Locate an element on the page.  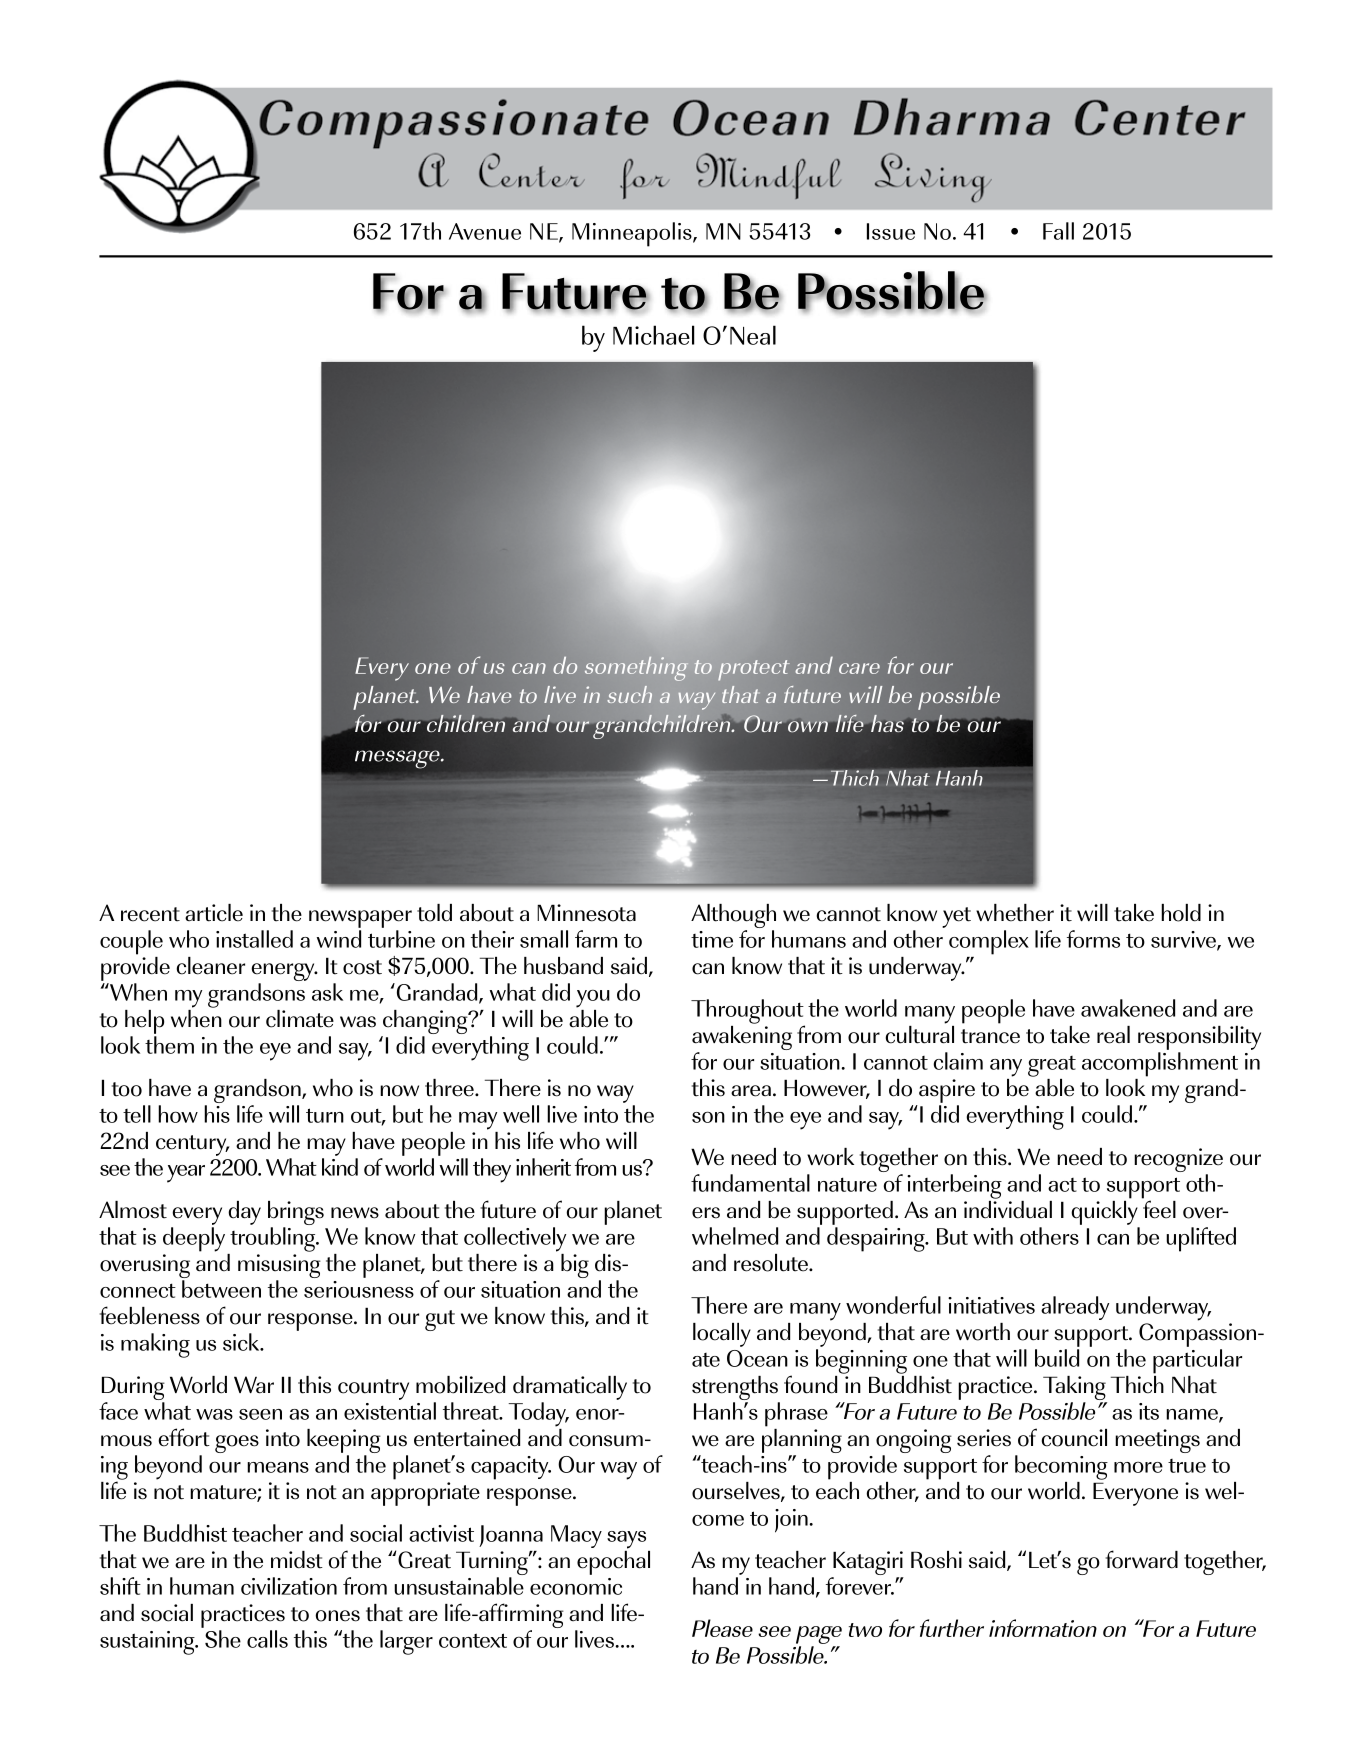
Minneapolis is located at coordinates (633, 234).
